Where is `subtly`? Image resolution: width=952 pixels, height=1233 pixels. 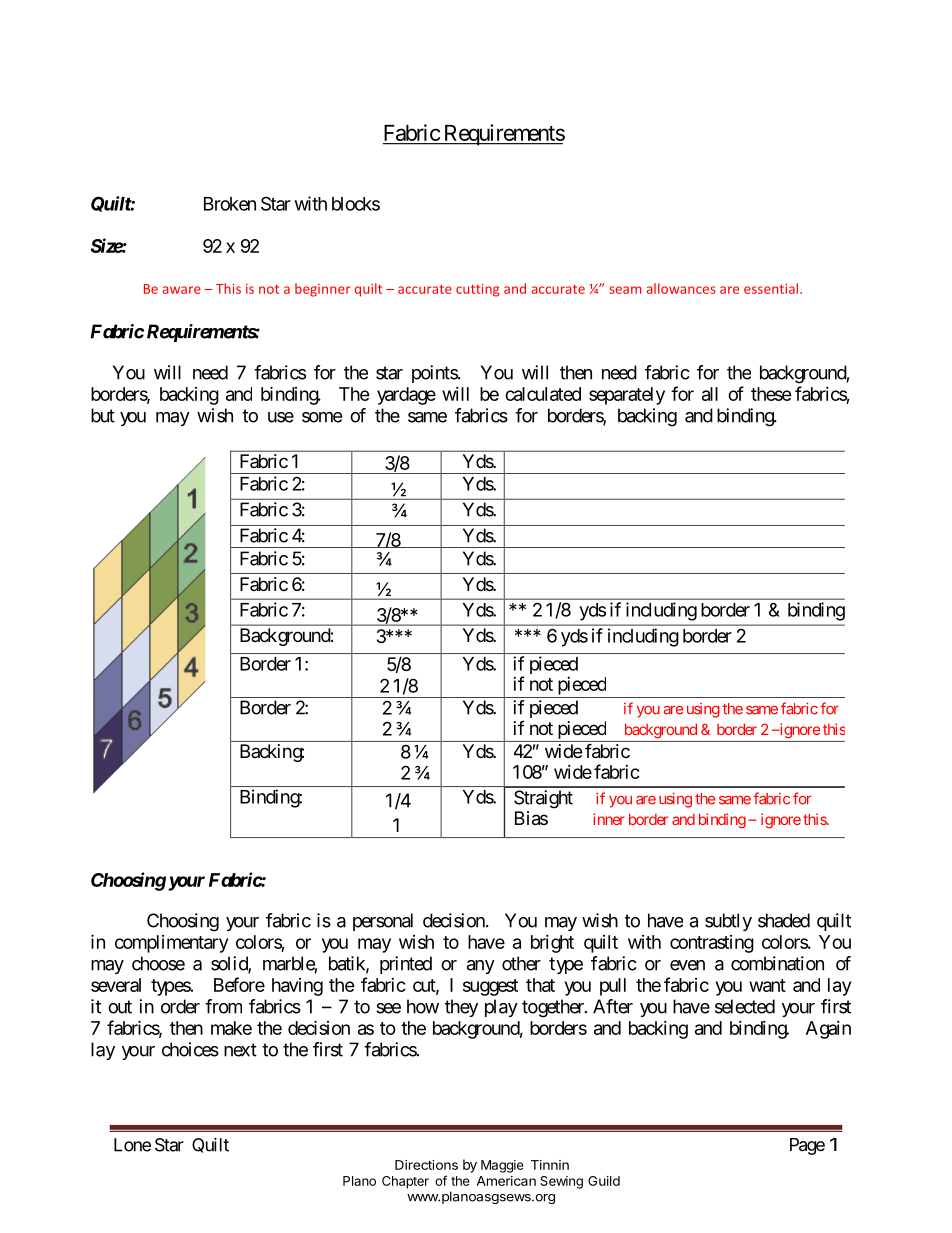
subtly is located at coordinates (728, 922).
